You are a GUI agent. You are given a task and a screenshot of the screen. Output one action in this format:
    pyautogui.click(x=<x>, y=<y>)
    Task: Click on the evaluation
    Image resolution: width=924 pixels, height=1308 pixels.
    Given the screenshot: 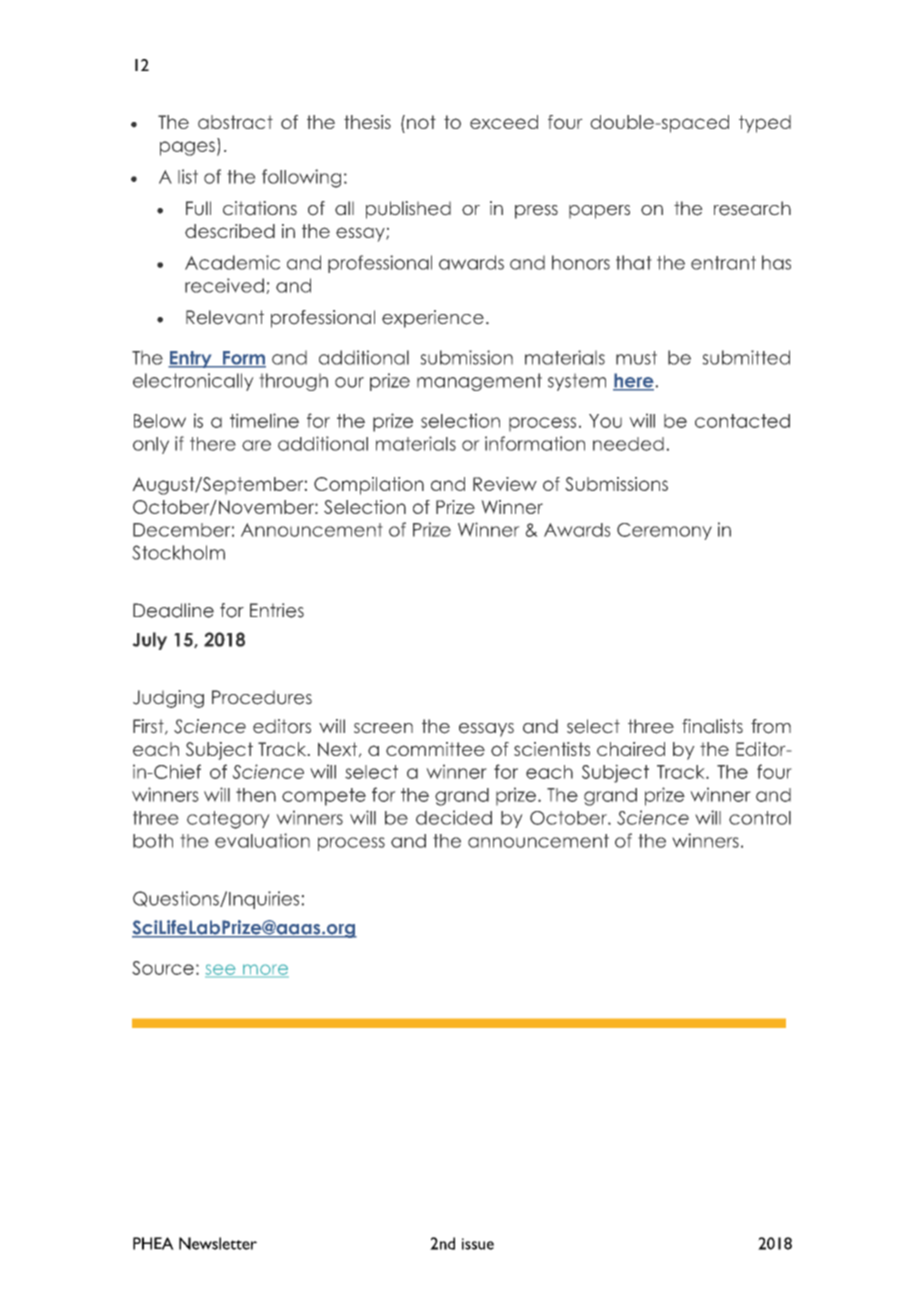 What is the action you would take?
    pyautogui.click(x=262, y=840)
